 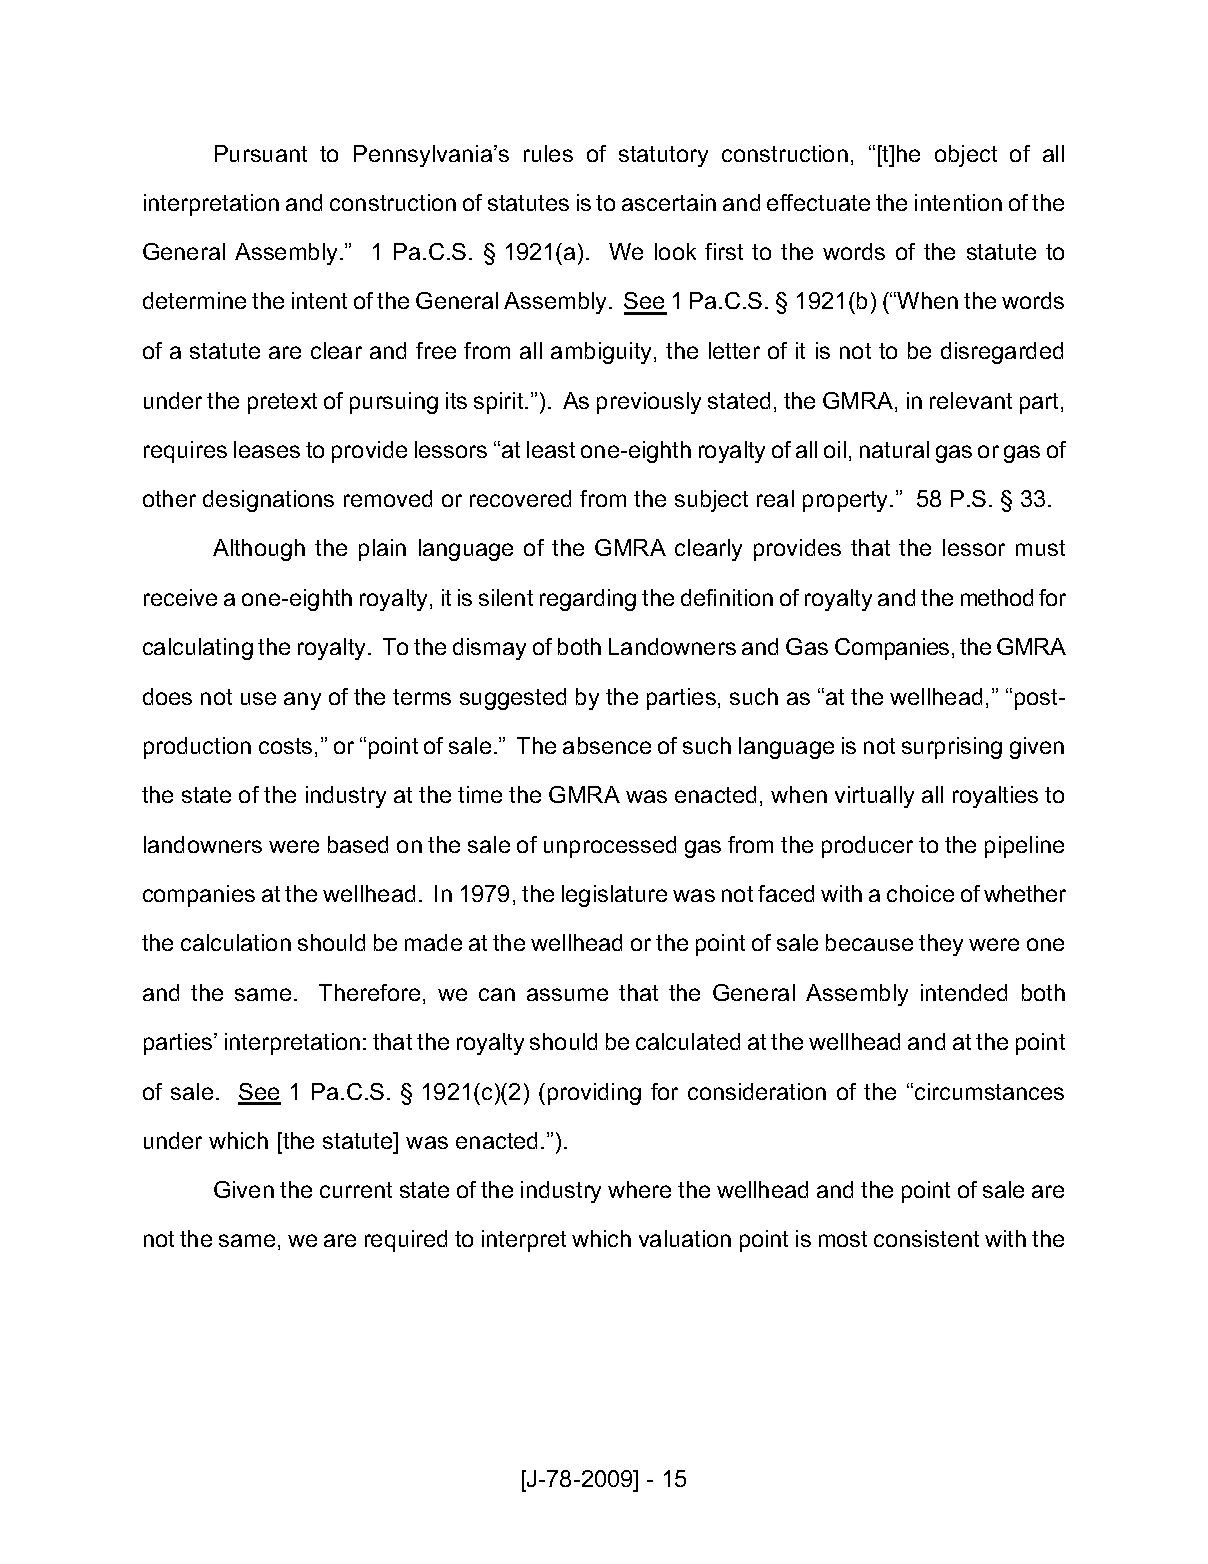 I want to click on they, so click(x=941, y=945).
